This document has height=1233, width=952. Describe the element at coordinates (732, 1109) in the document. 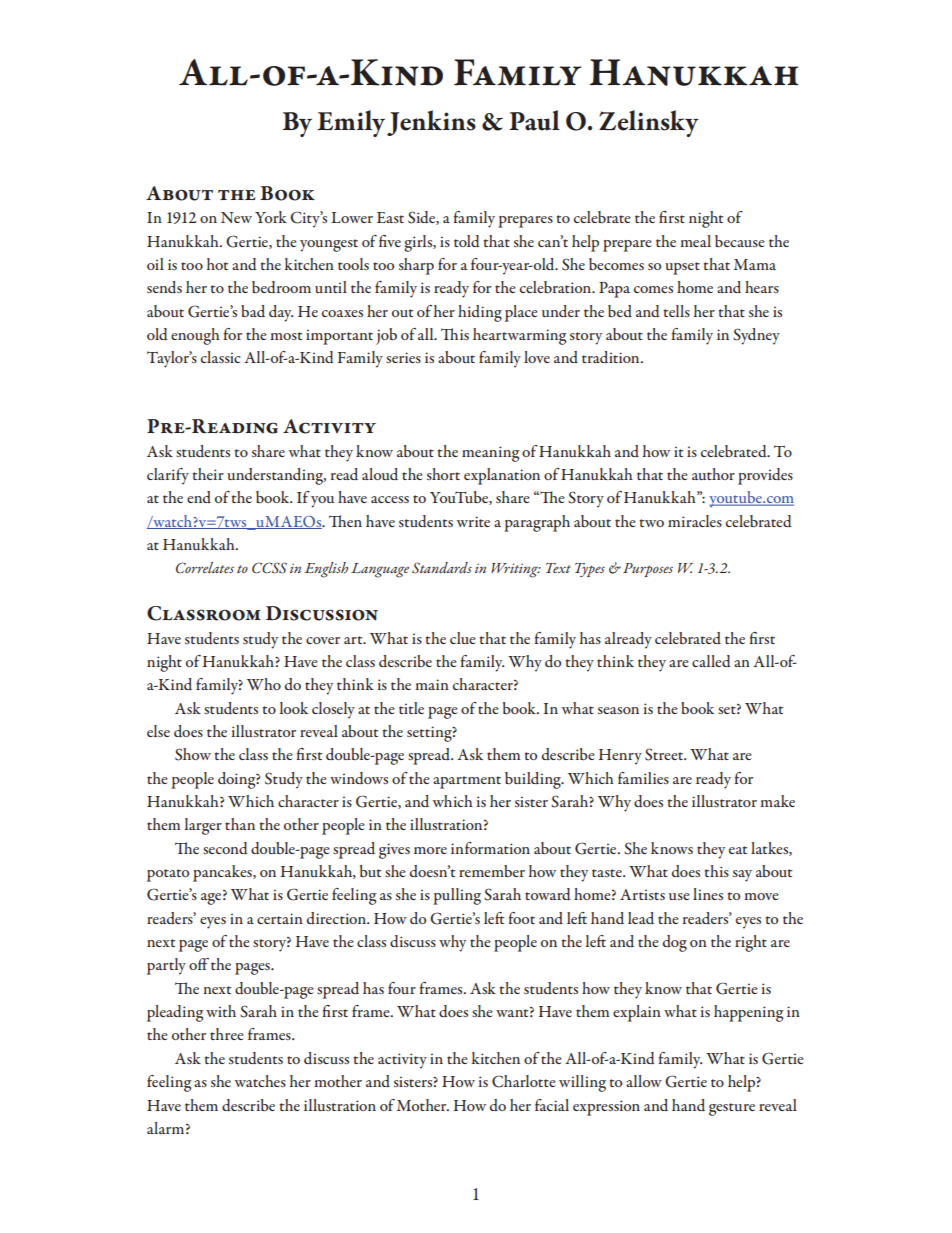

I see `gesture` at that location.
